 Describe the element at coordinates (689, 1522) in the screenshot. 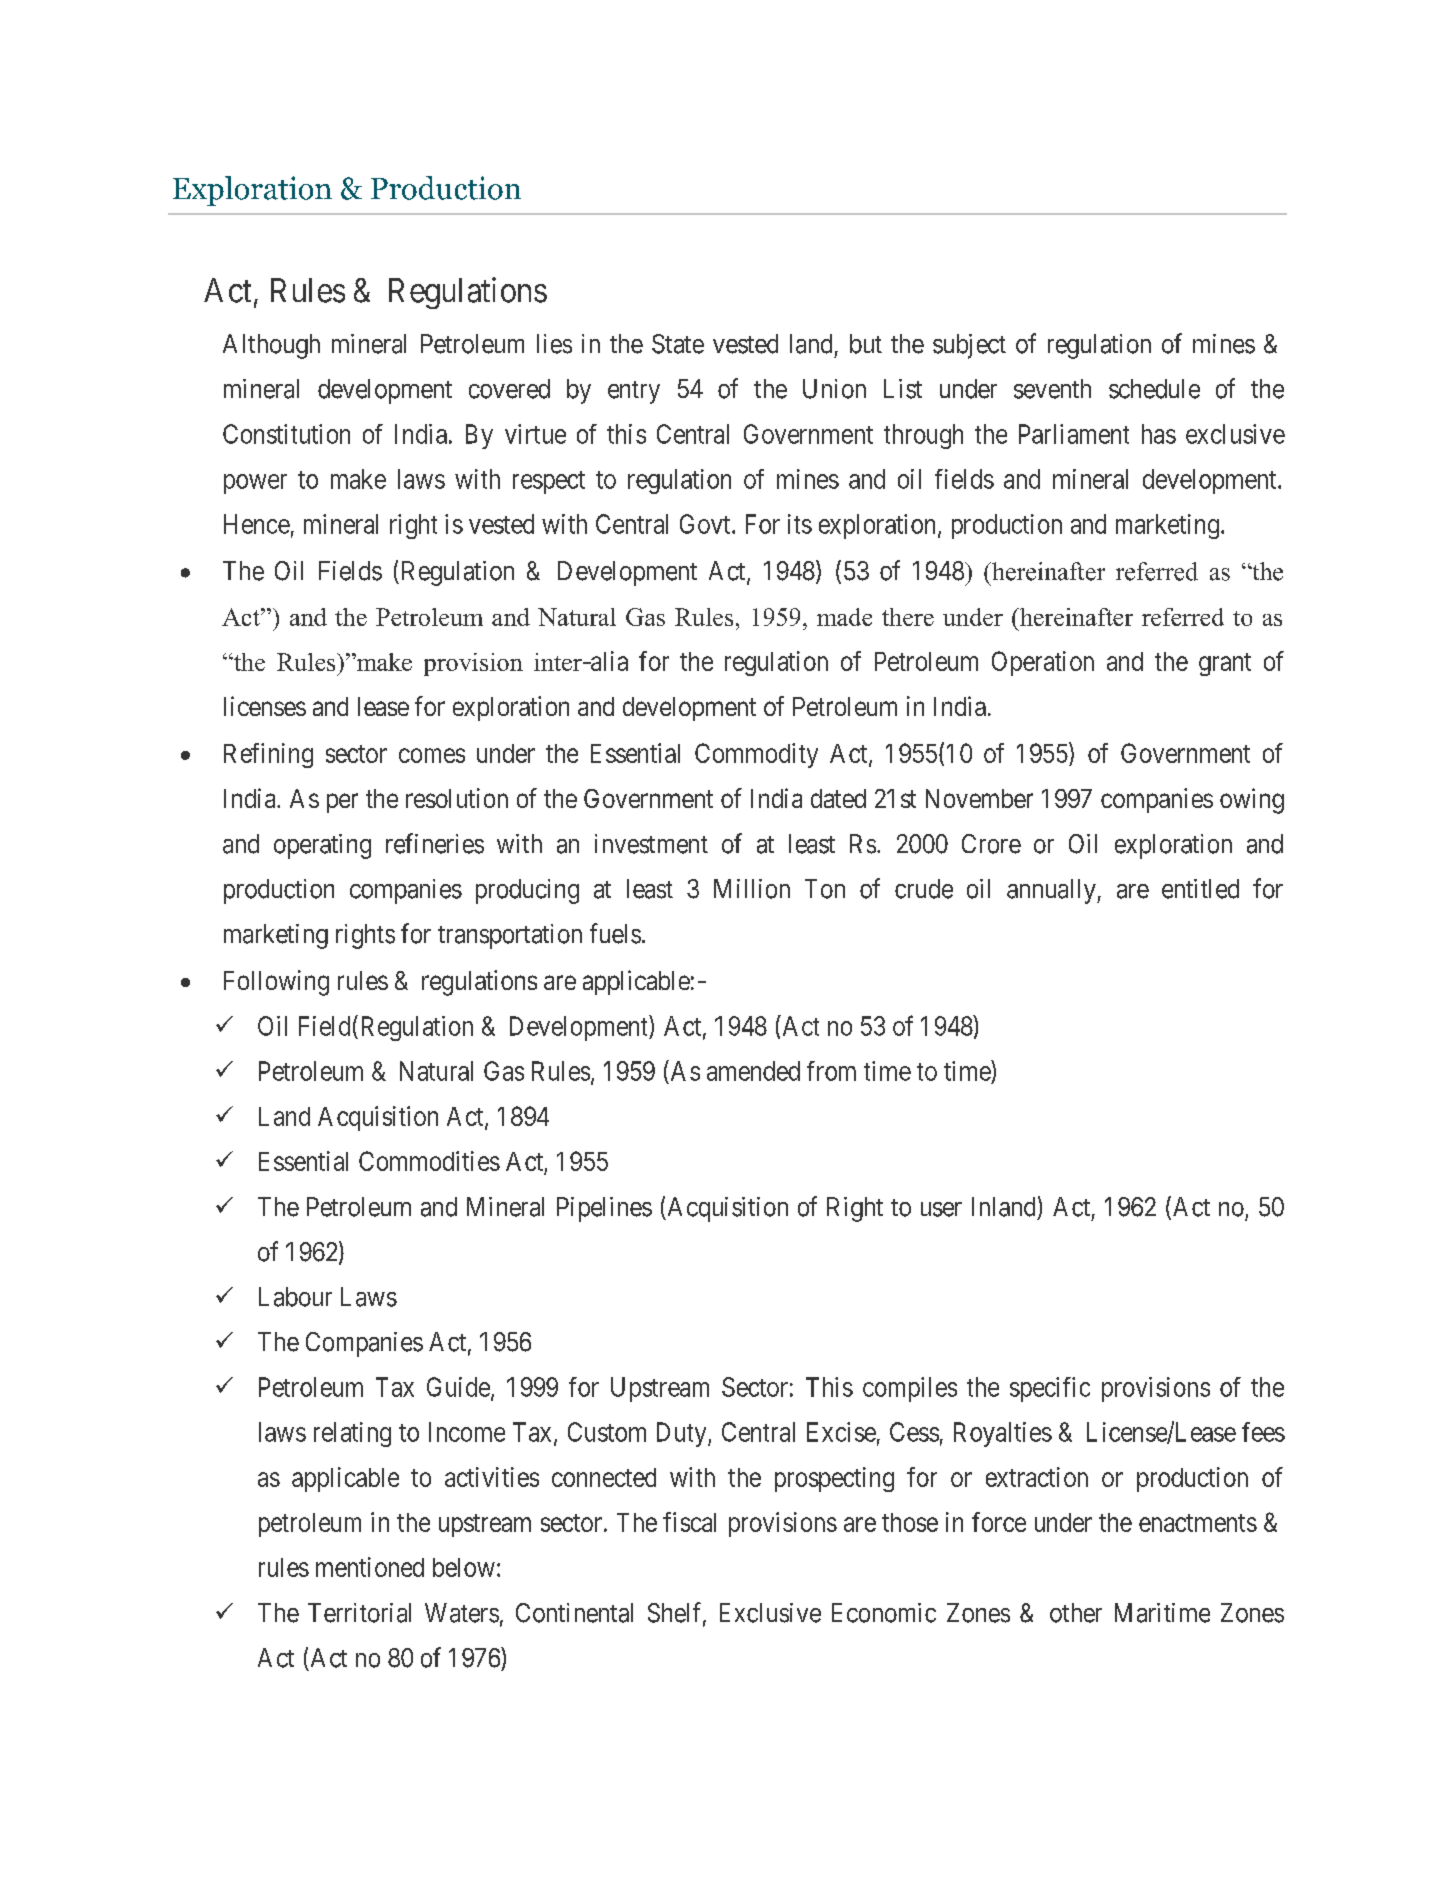

I see `fiscal` at that location.
